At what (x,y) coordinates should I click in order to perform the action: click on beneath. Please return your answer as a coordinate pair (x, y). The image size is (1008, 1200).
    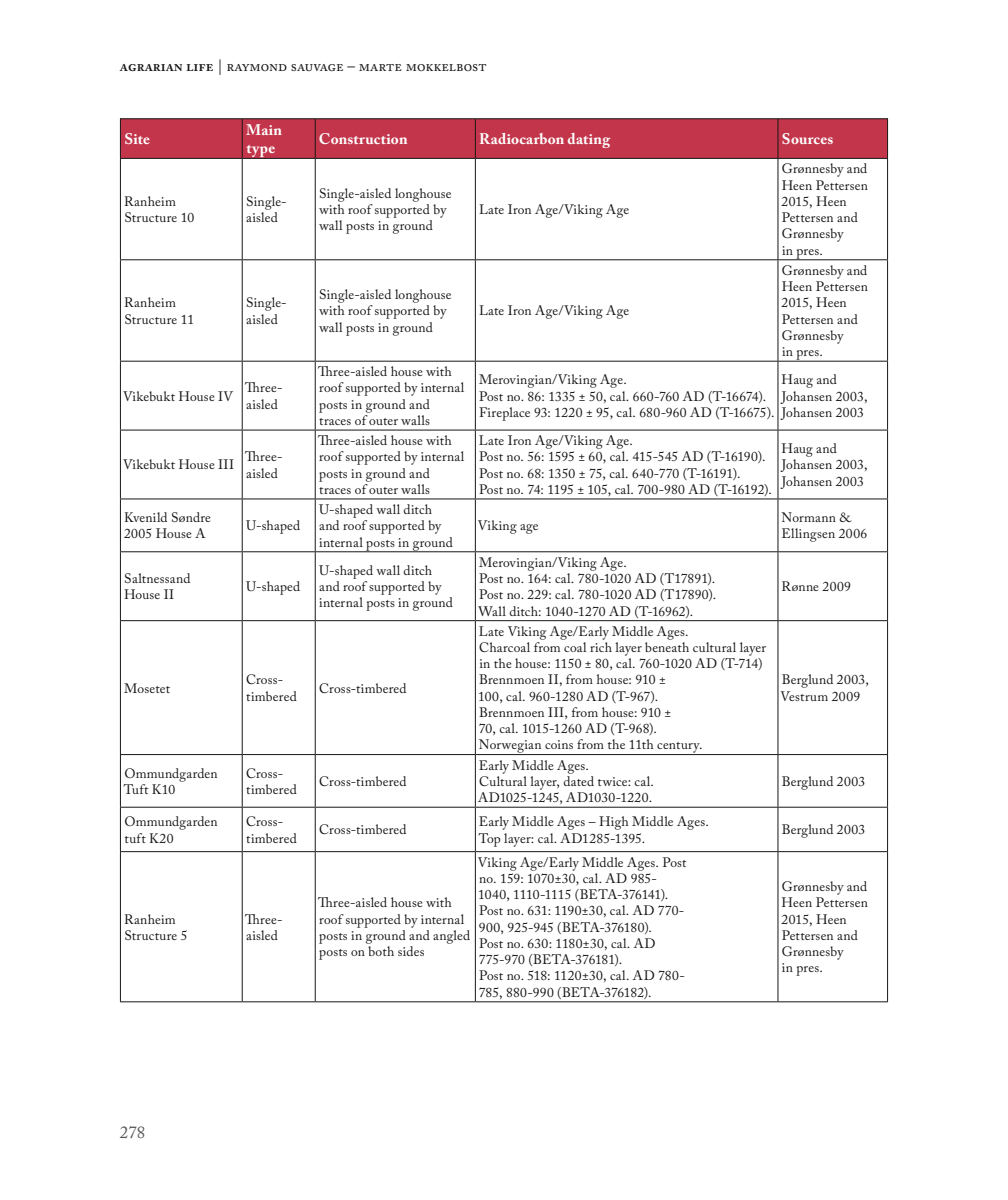
    Looking at the image, I should click on (667, 647).
